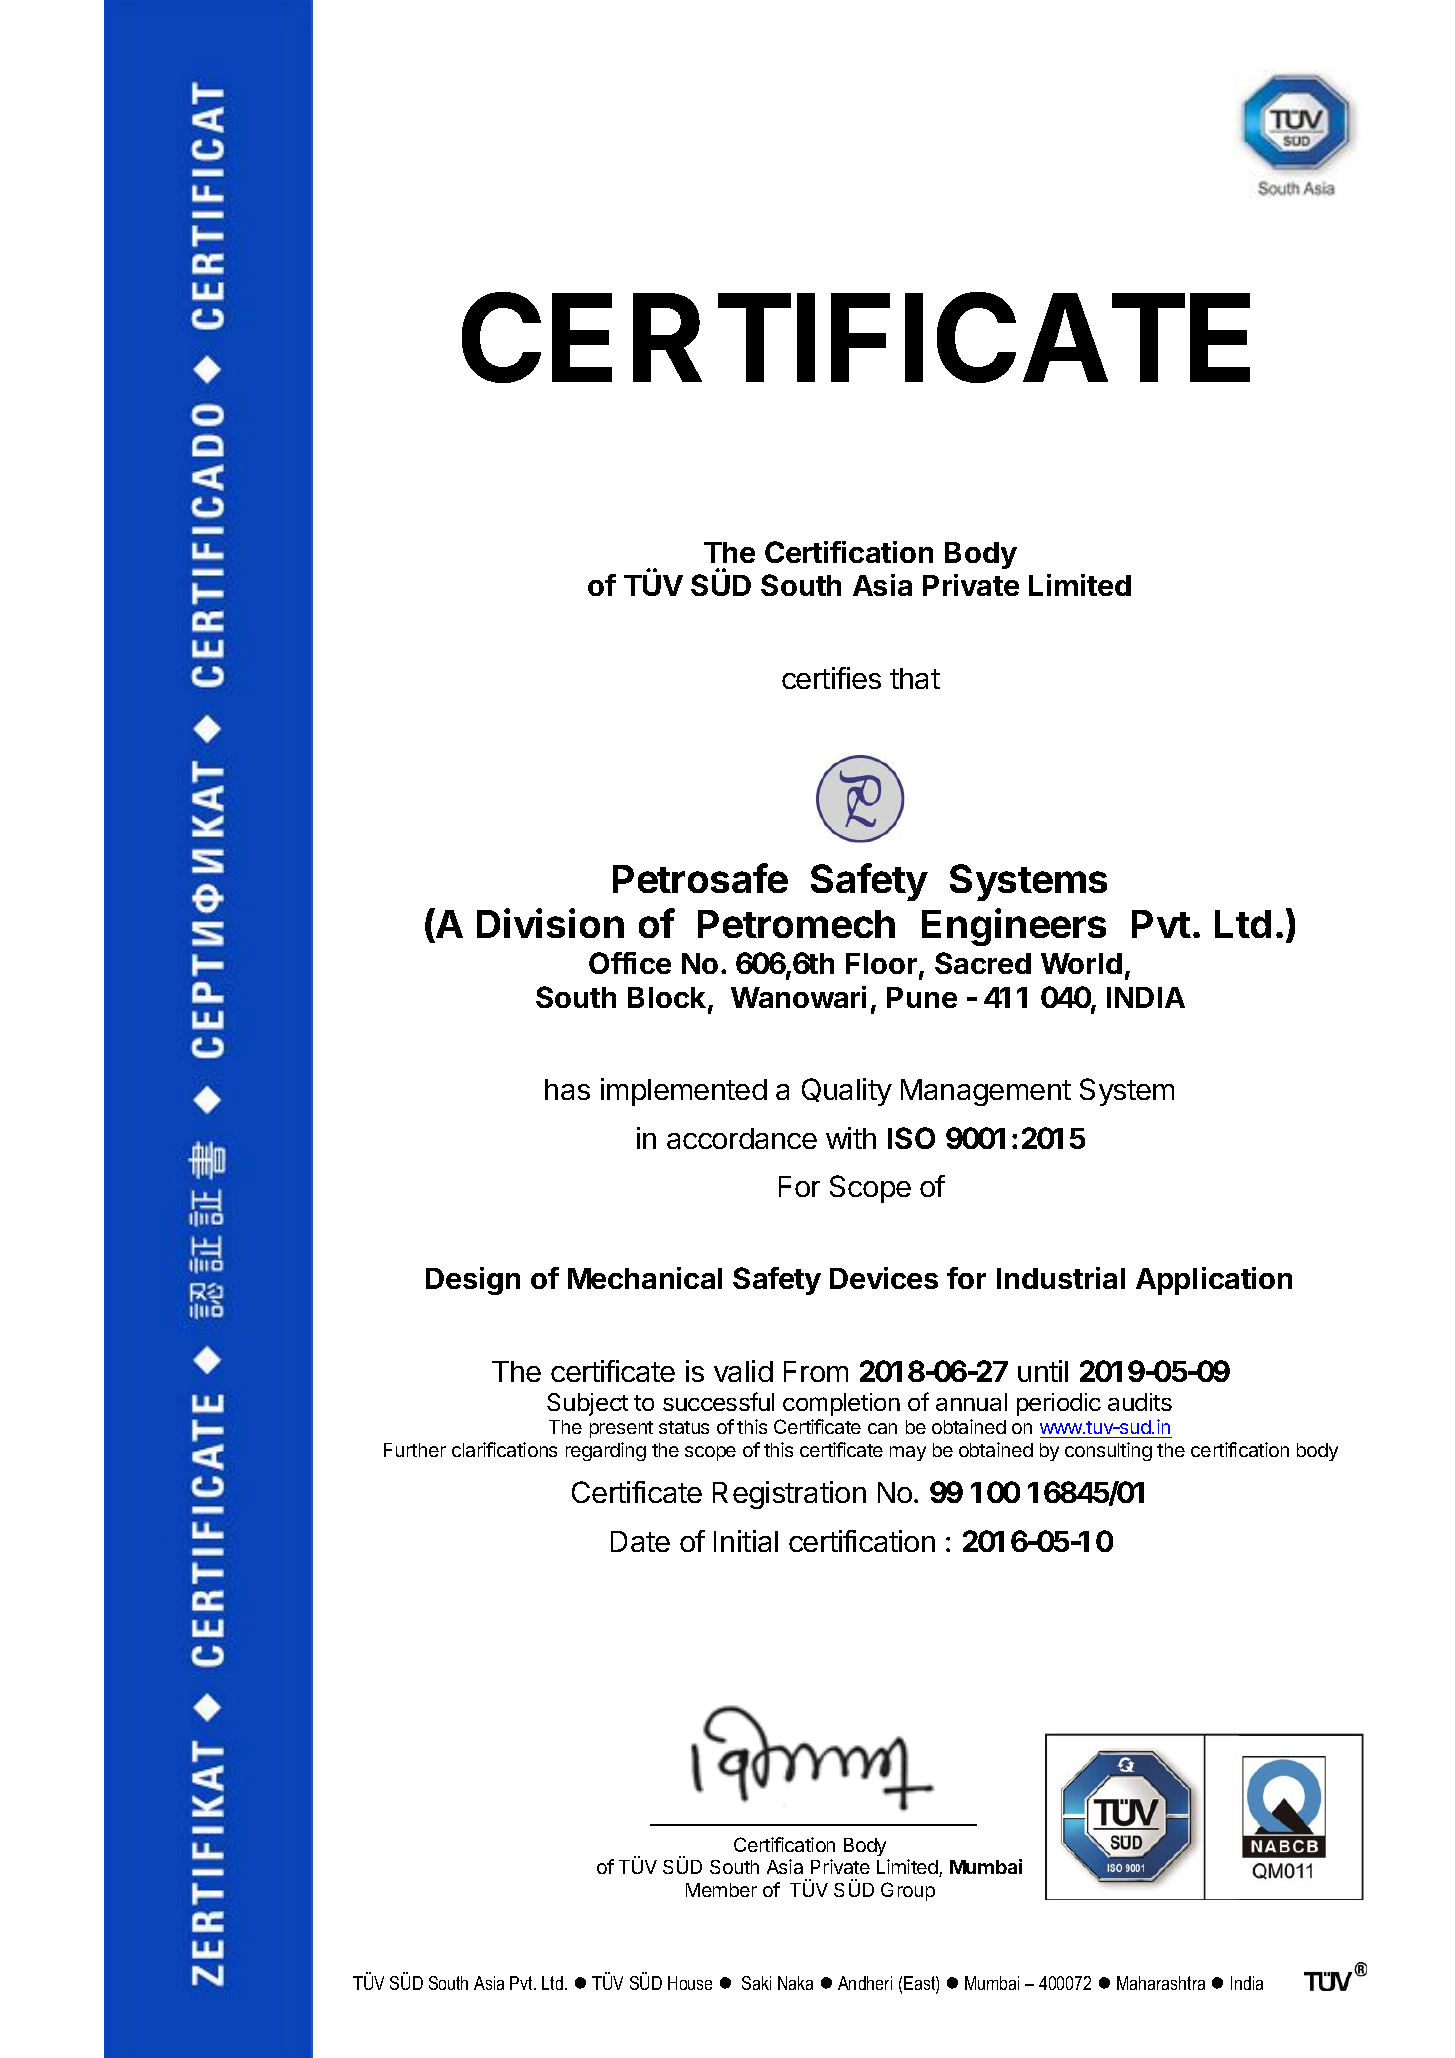 The width and height of the screenshot is (1455, 2058). What do you see at coordinates (795, 1983) in the screenshot?
I see `Naka` at bounding box center [795, 1983].
